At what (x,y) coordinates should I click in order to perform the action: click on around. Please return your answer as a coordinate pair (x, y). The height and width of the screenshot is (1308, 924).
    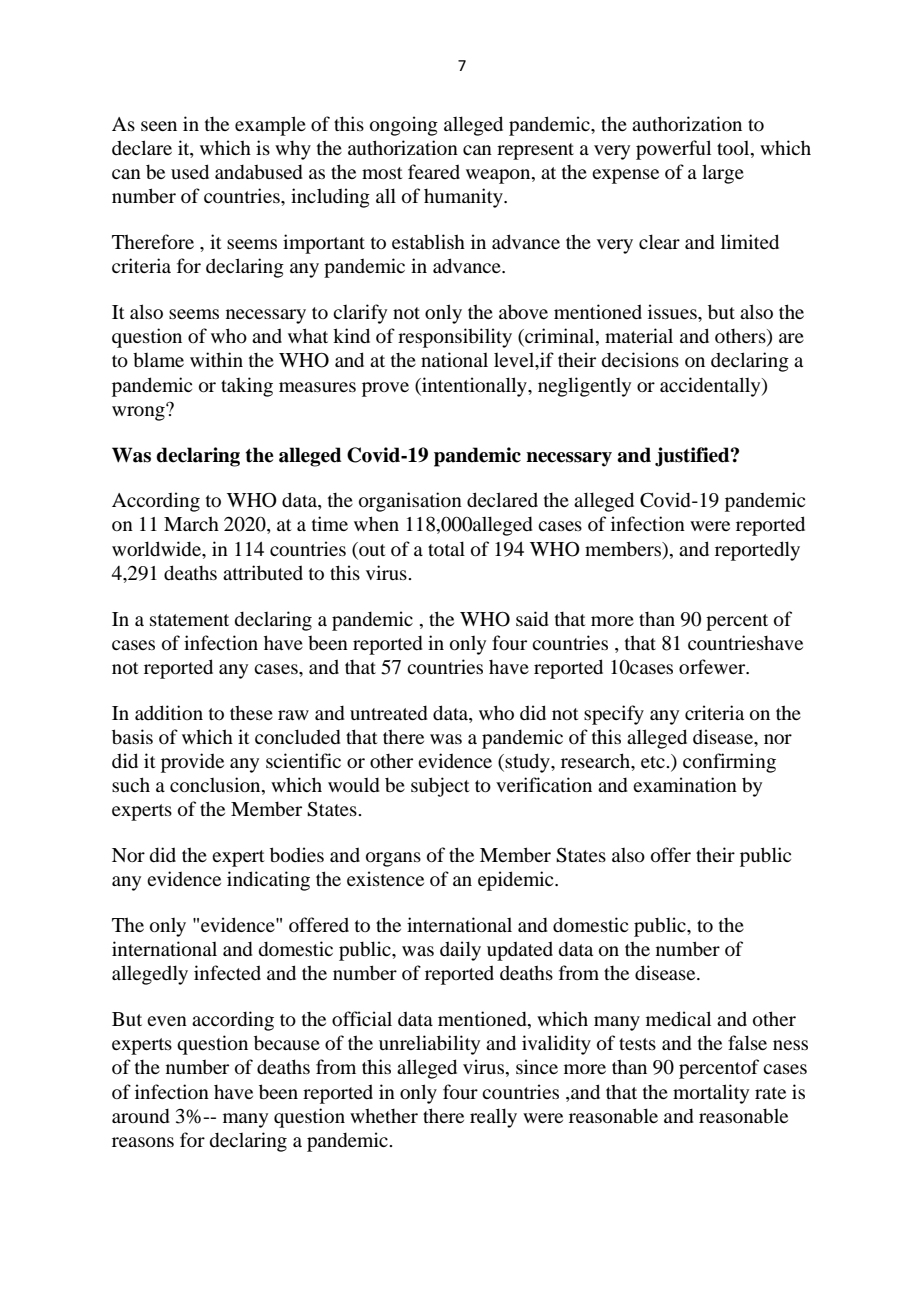
    Looking at the image, I should click on (140, 1115).
